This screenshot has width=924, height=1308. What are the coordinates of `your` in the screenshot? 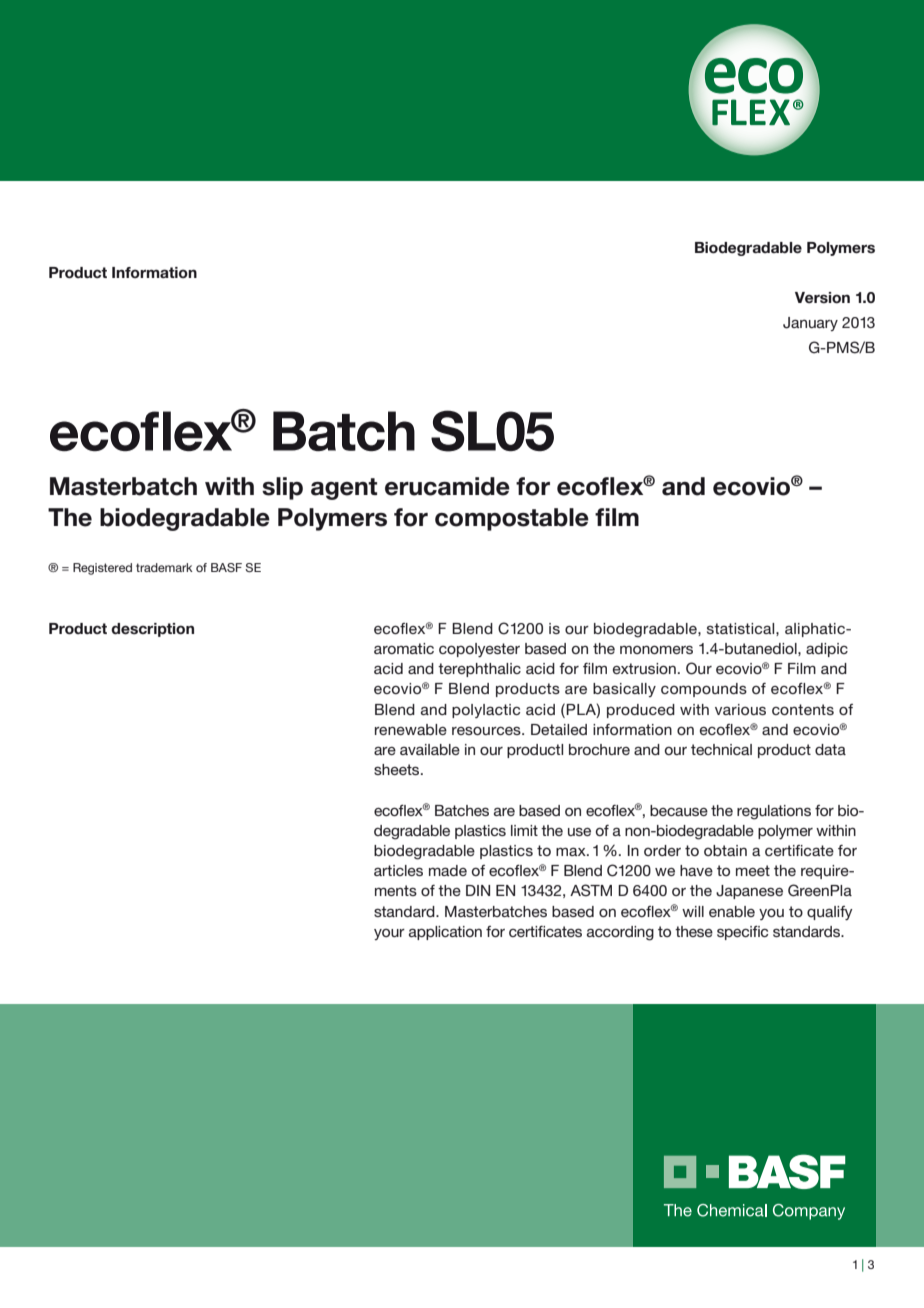 It's located at (389, 934).
